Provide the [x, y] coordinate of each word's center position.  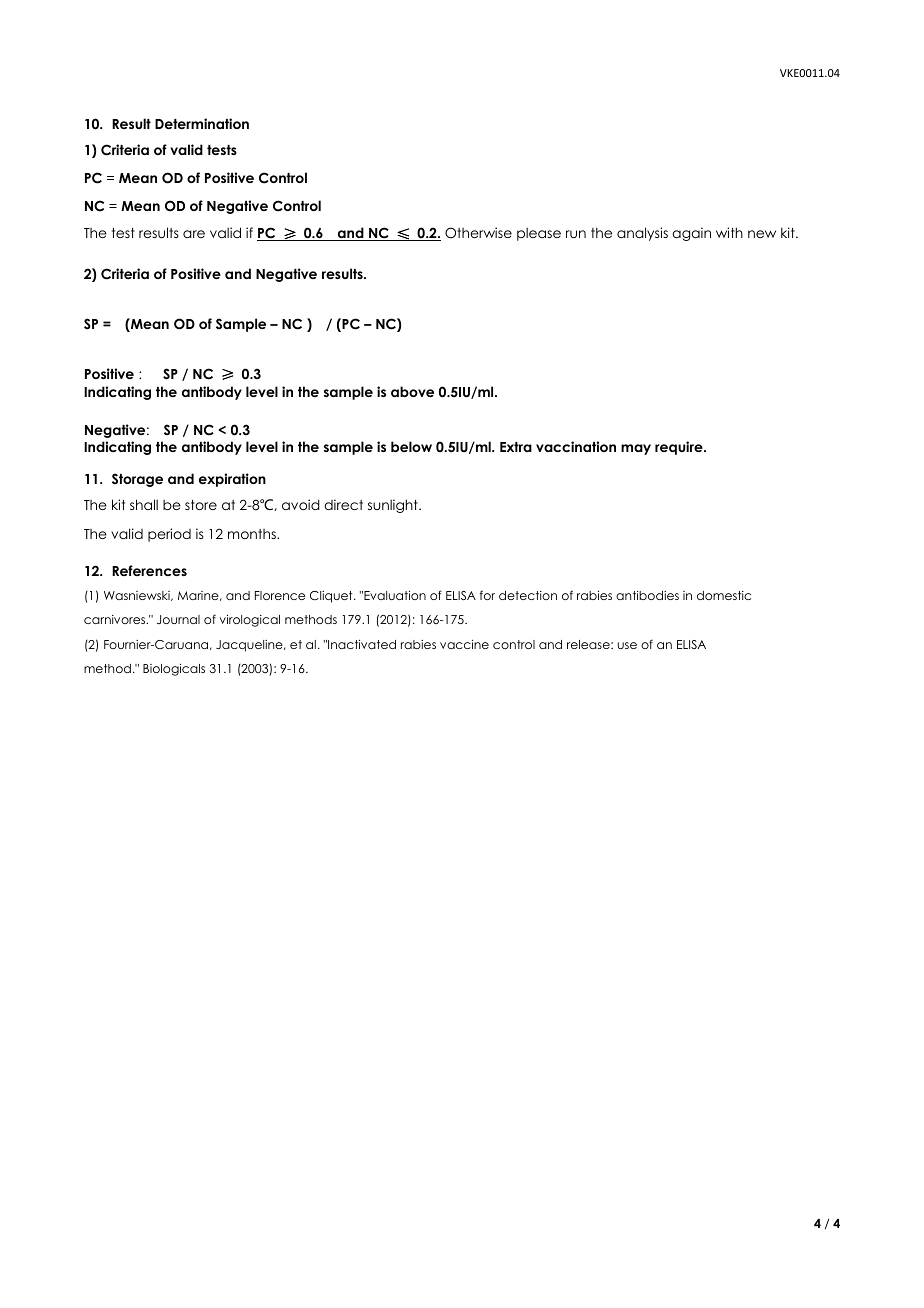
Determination [202, 123]
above [412, 391]
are [194, 234]
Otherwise [478, 233]
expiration [232, 480]
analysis [642, 234]
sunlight [394, 506]
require [680, 448]
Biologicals [174, 669]
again [691, 234]
